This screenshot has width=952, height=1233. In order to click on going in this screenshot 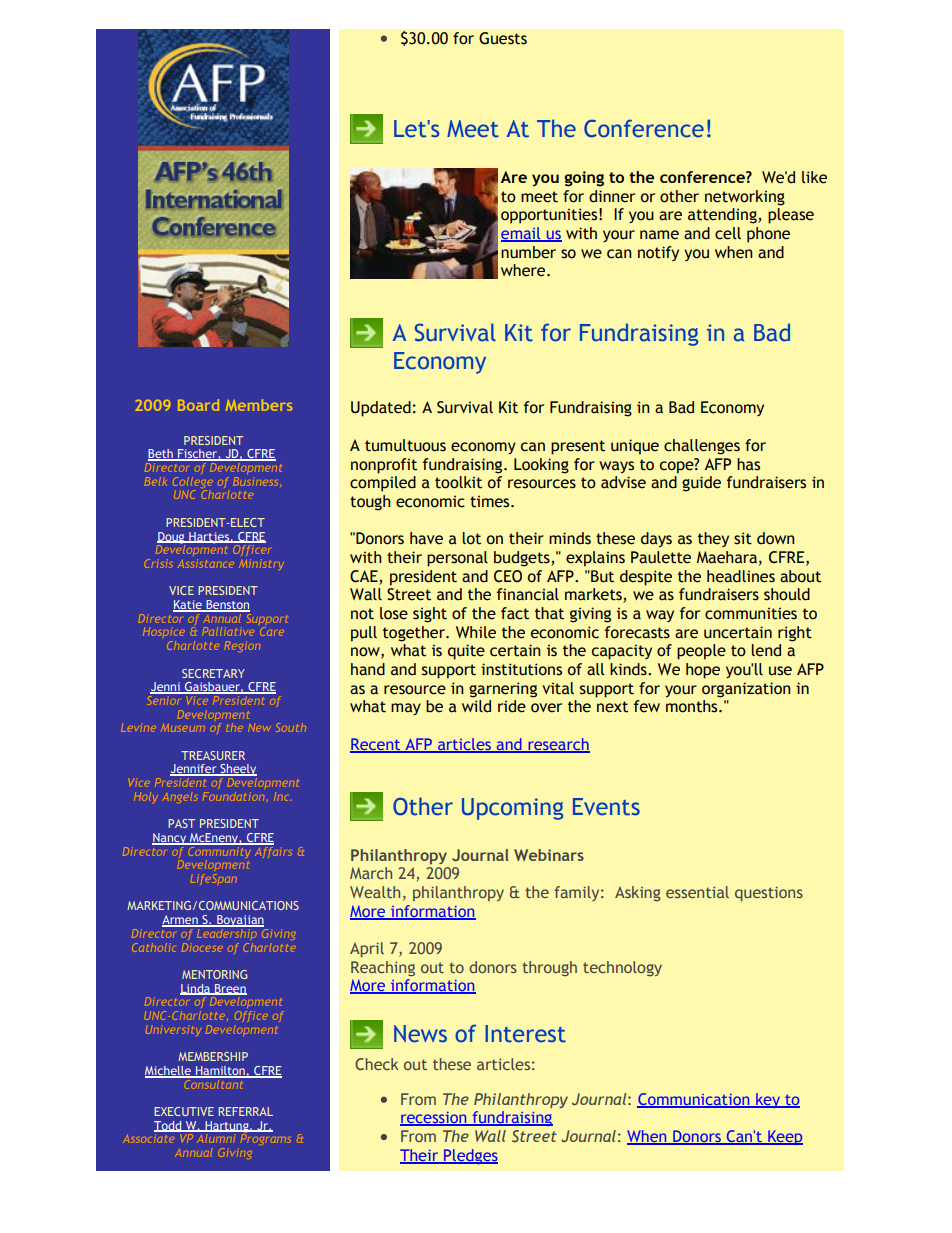, I will do `click(584, 179)`.
